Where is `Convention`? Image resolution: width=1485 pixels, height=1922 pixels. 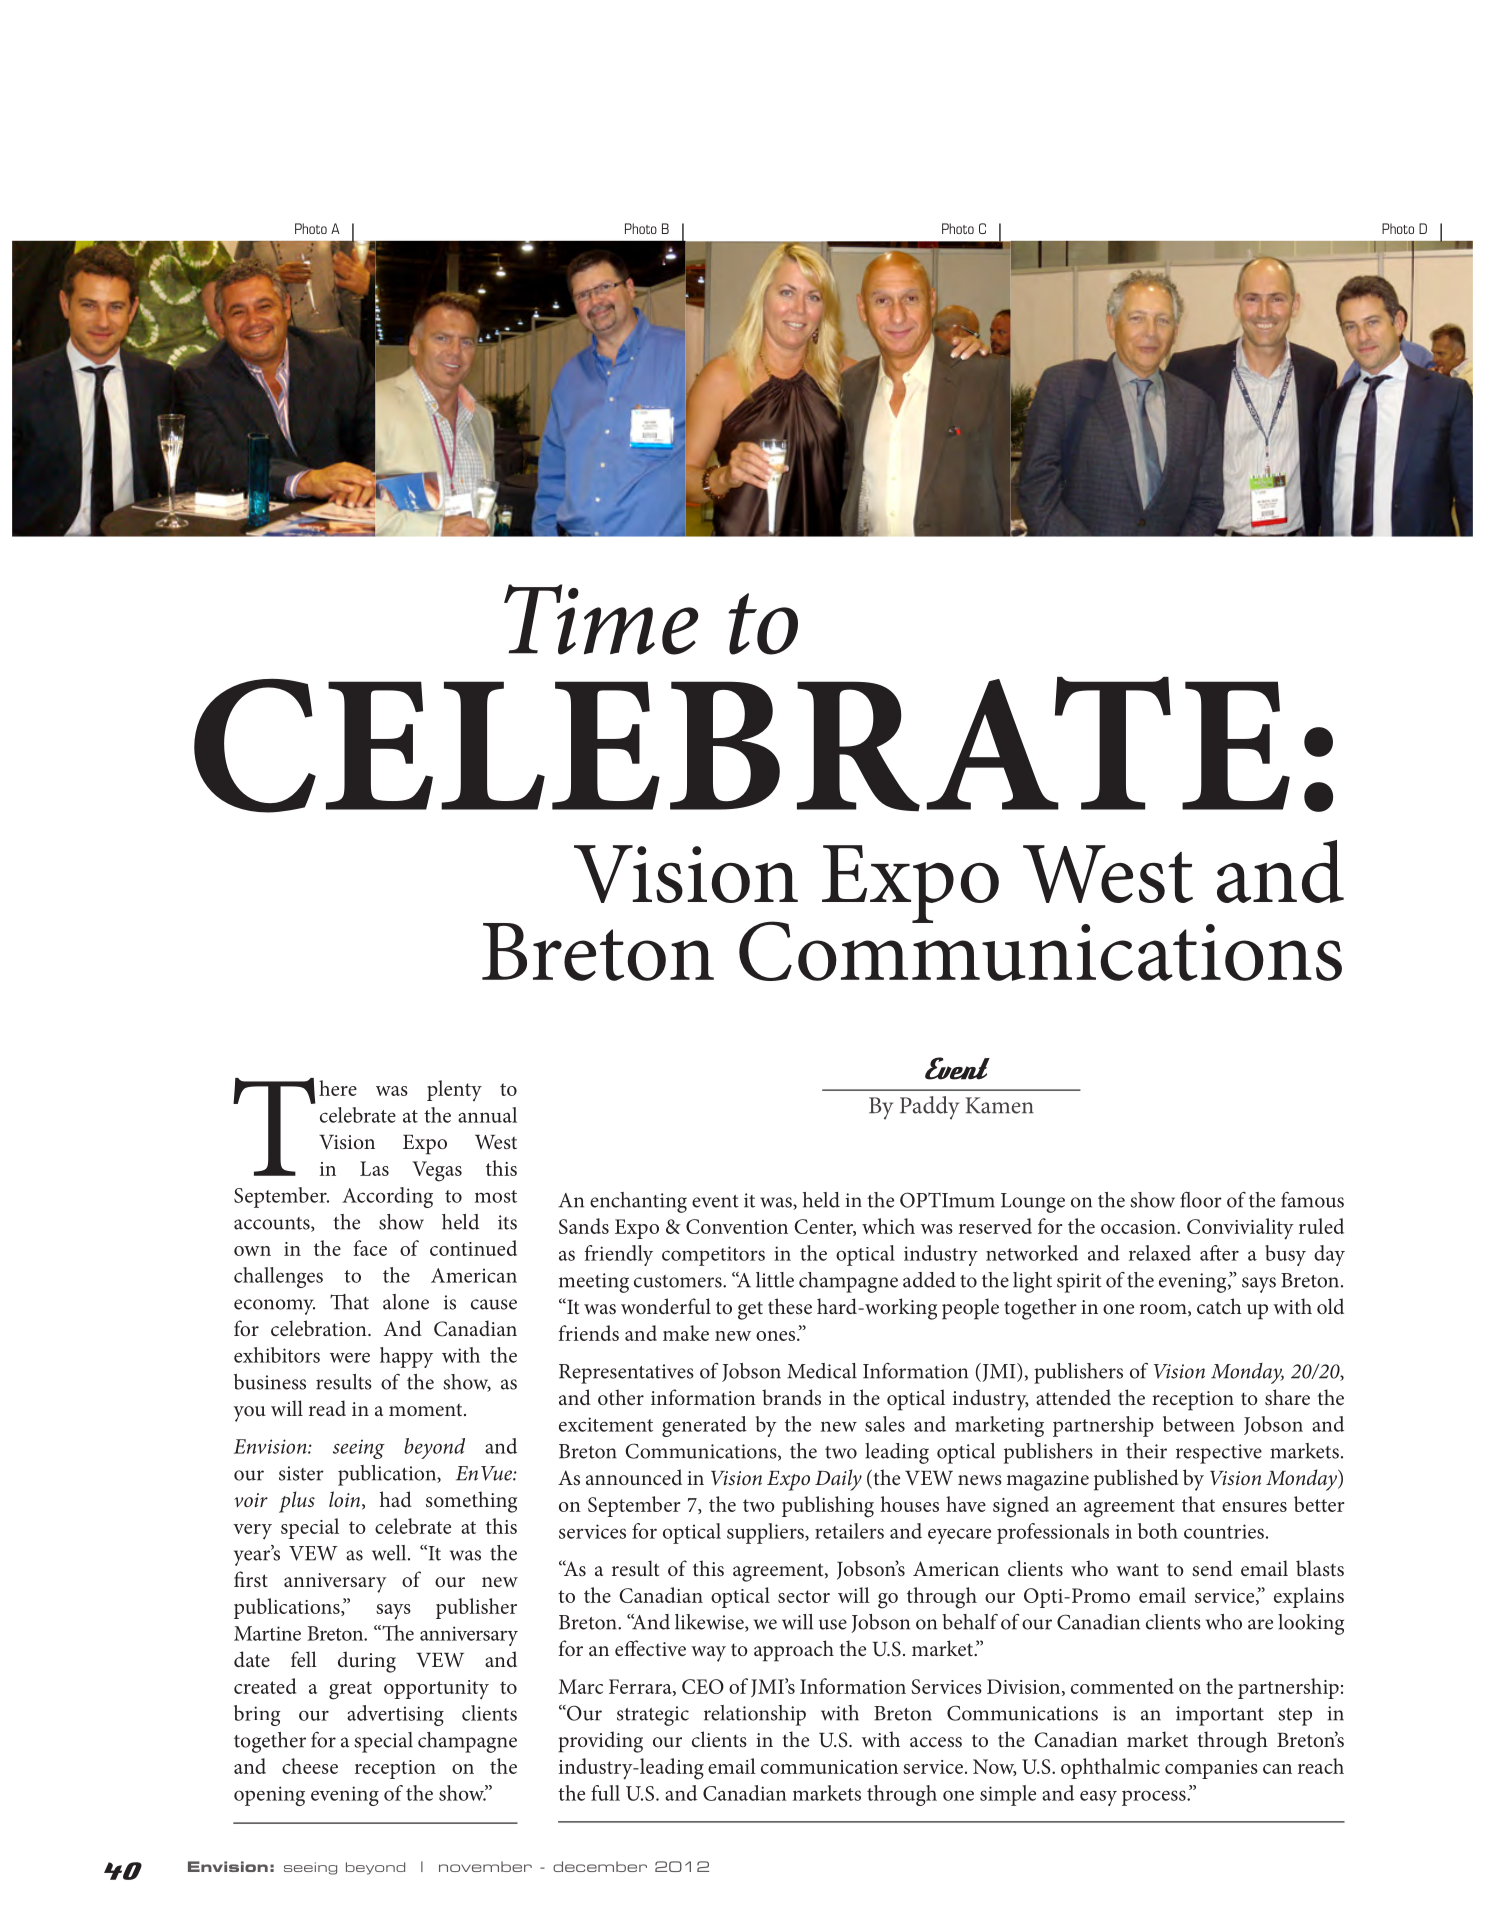 Convention is located at coordinates (737, 1226).
